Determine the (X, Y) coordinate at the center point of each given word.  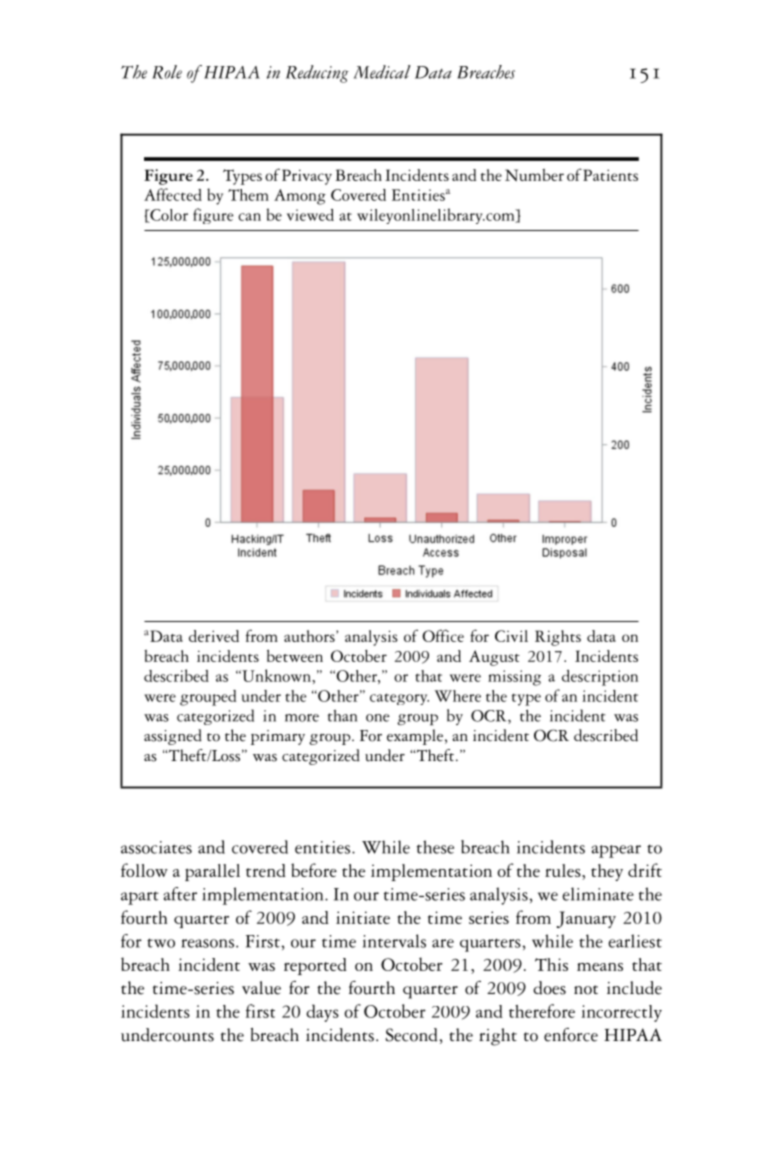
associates (156, 847)
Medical (382, 72)
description (600, 678)
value (261, 988)
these (435, 847)
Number (534, 175)
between (295, 656)
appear (616, 851)
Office (443, 635)
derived (214, 636)
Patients (610, 175)
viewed (310, 215)
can (249, 217)
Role (167, 72)
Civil (511, 636)
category (399, 699)
